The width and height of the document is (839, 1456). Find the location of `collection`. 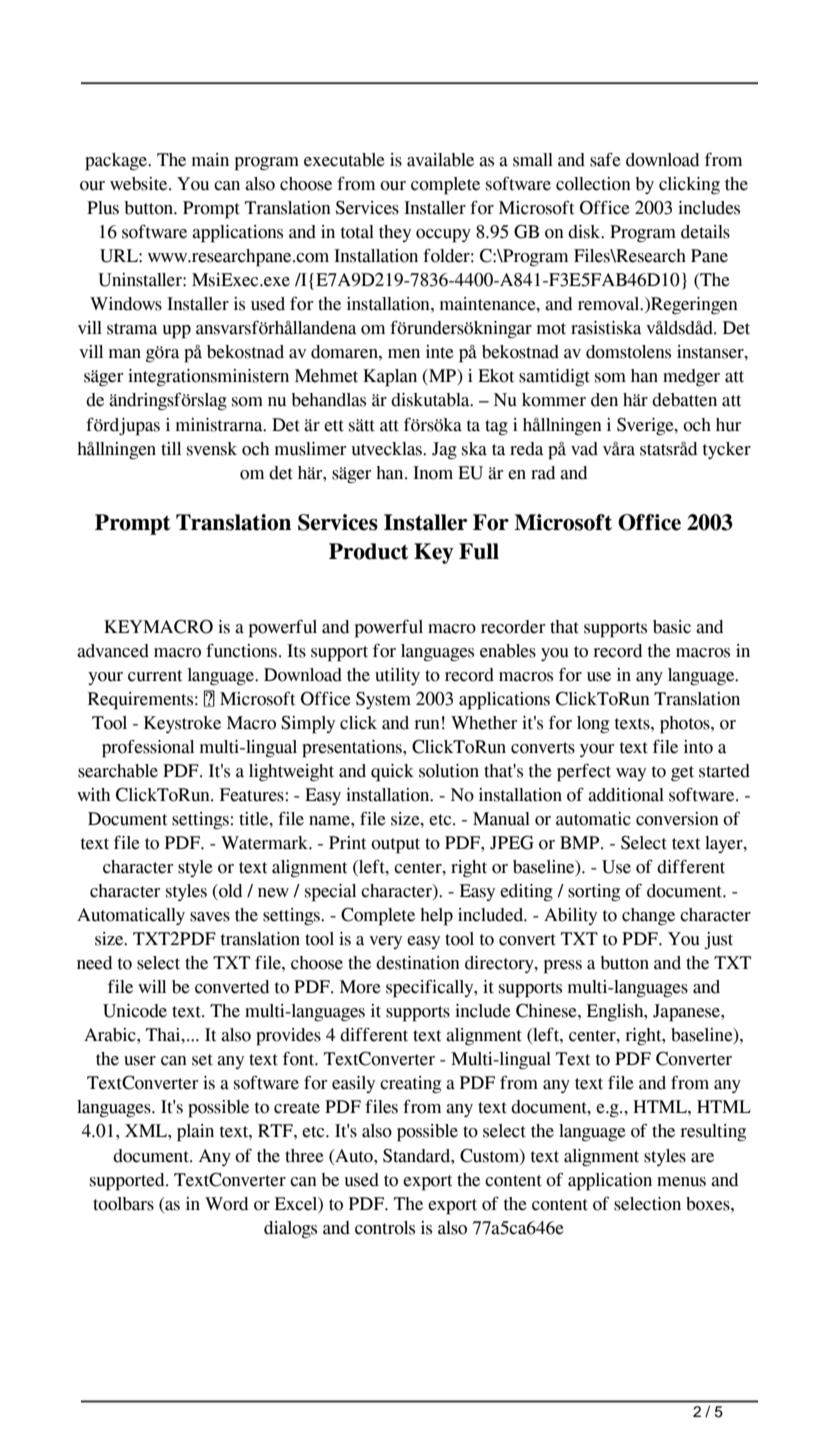

collection is located at coordinates (593, 184).
